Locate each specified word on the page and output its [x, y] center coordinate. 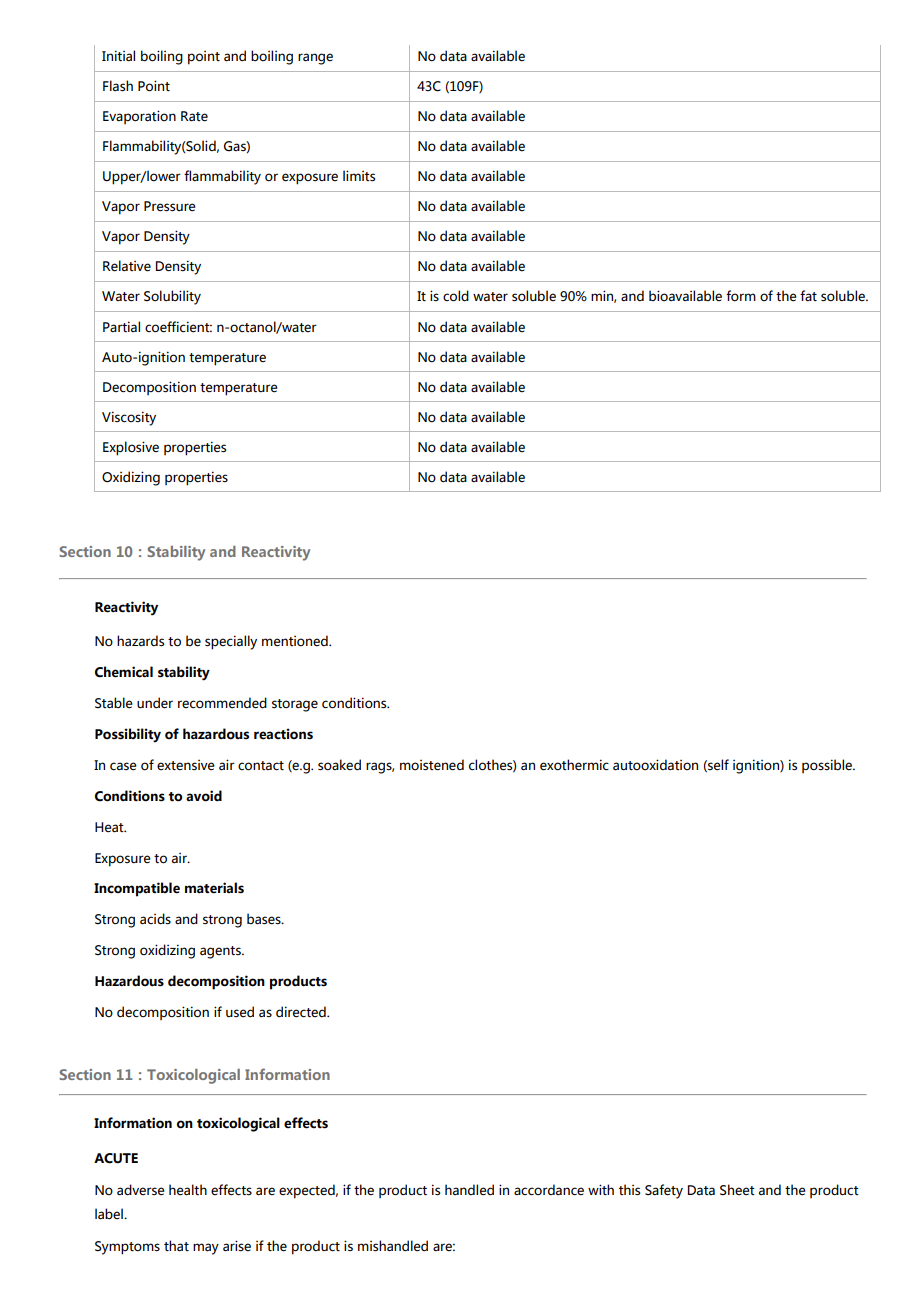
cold [456, 296]
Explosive [131, 448]
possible [828, 766]
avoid [204, 796]
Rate [194, 116]
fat [808, 296]
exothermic [574, 765]
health [188, 1190]
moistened [432, 765]
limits [359, 176]
